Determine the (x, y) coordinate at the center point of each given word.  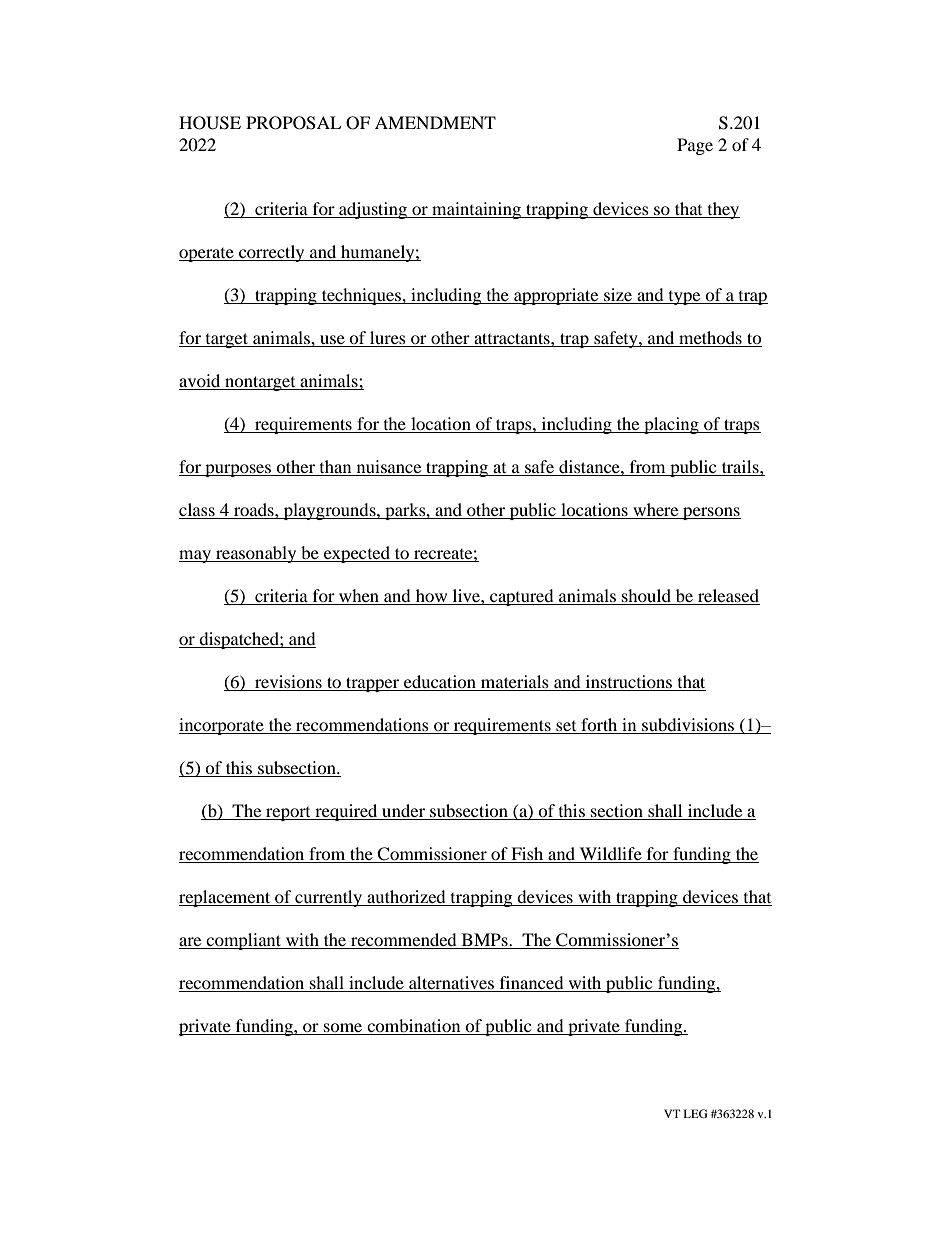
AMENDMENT (435, 122)
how (431, 597)
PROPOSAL (293, 123)
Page (695, 146)
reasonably (256, 554)
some (343, 1029)
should (646, 597)
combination (414, 1027)
